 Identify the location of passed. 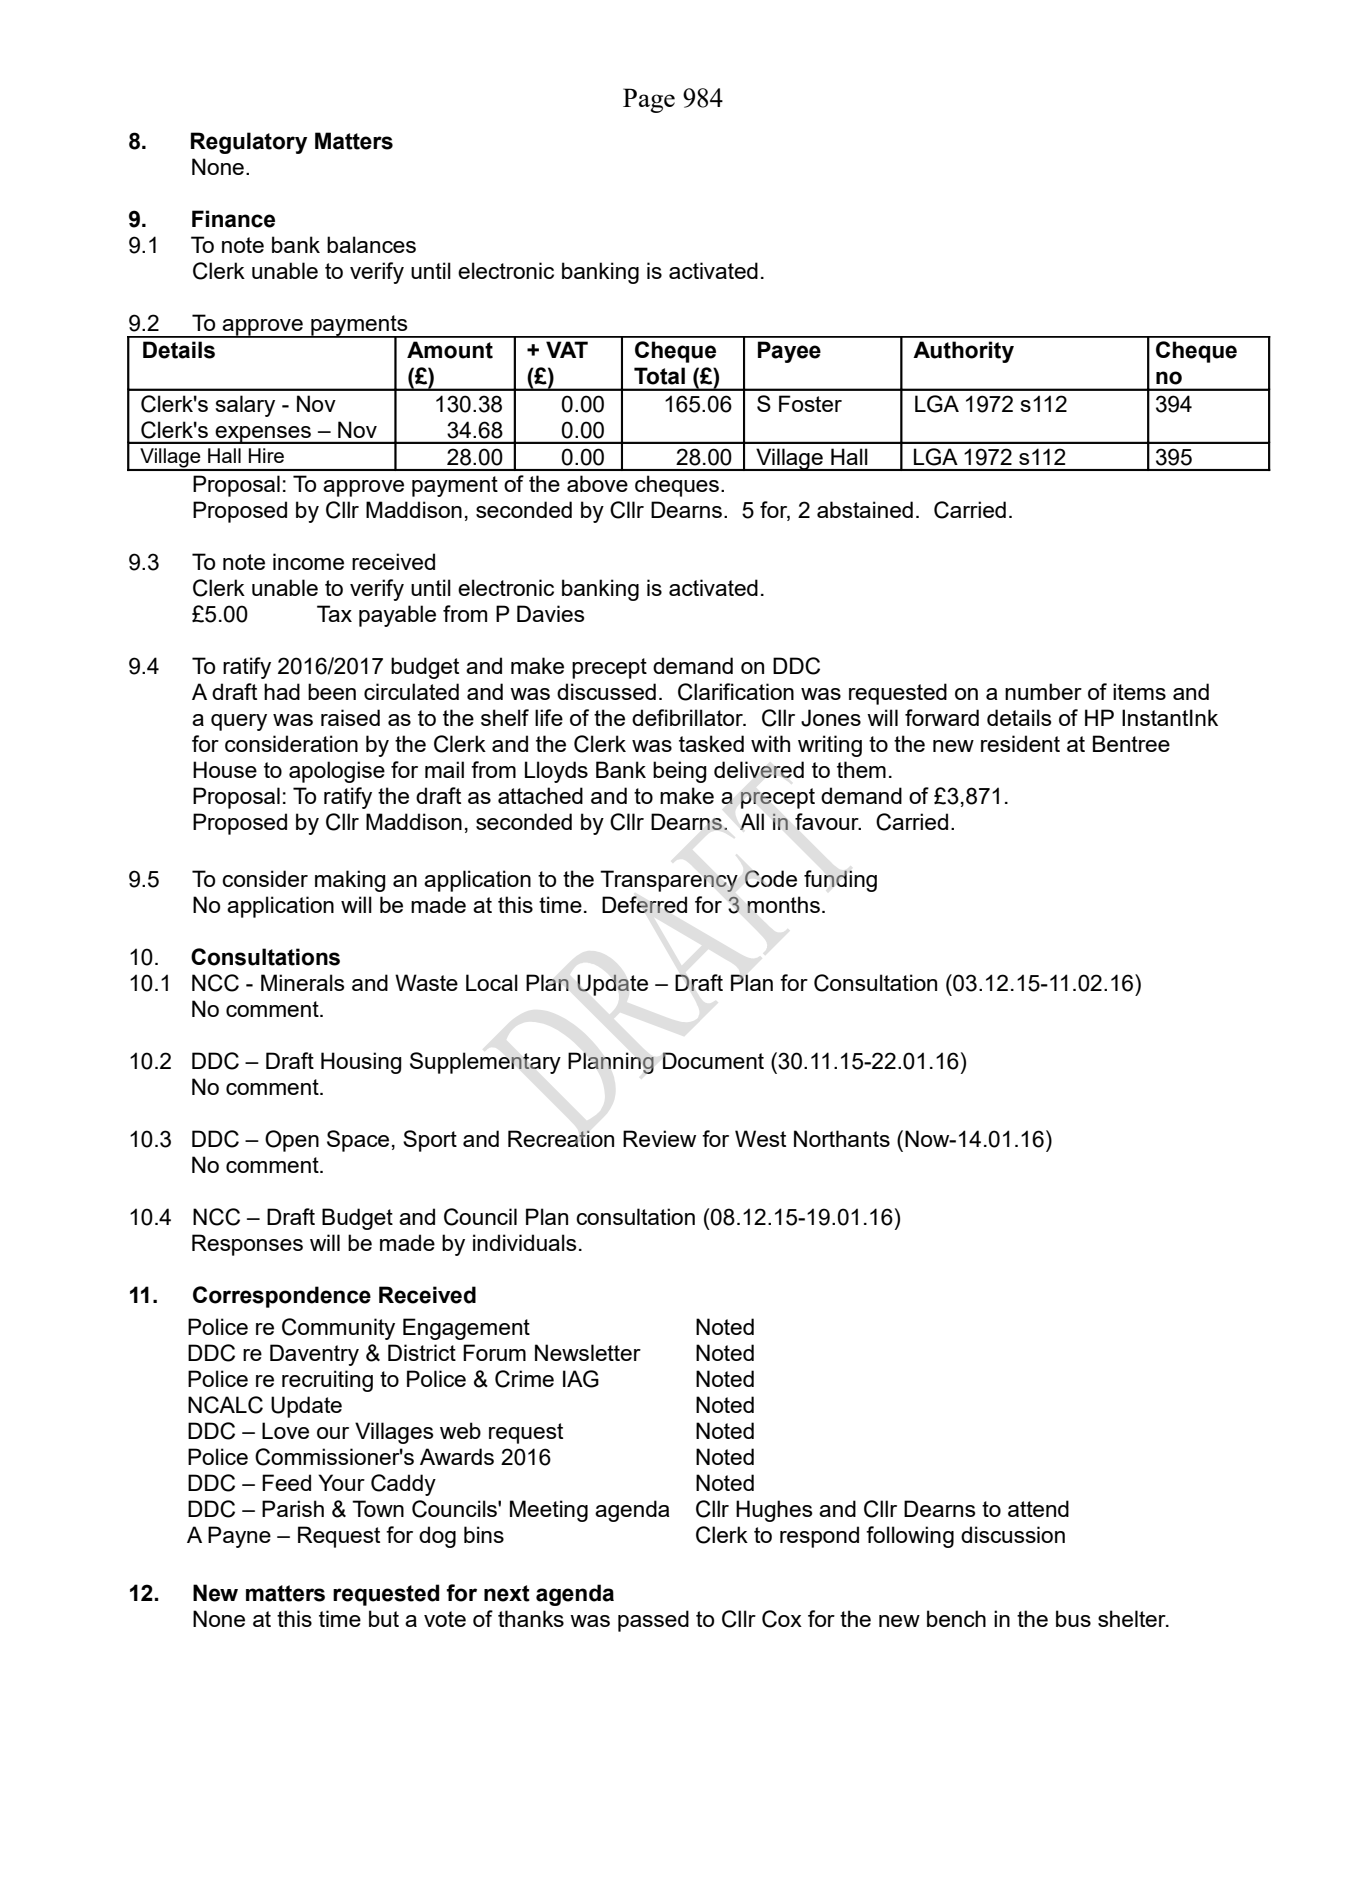
(653, 1621).
